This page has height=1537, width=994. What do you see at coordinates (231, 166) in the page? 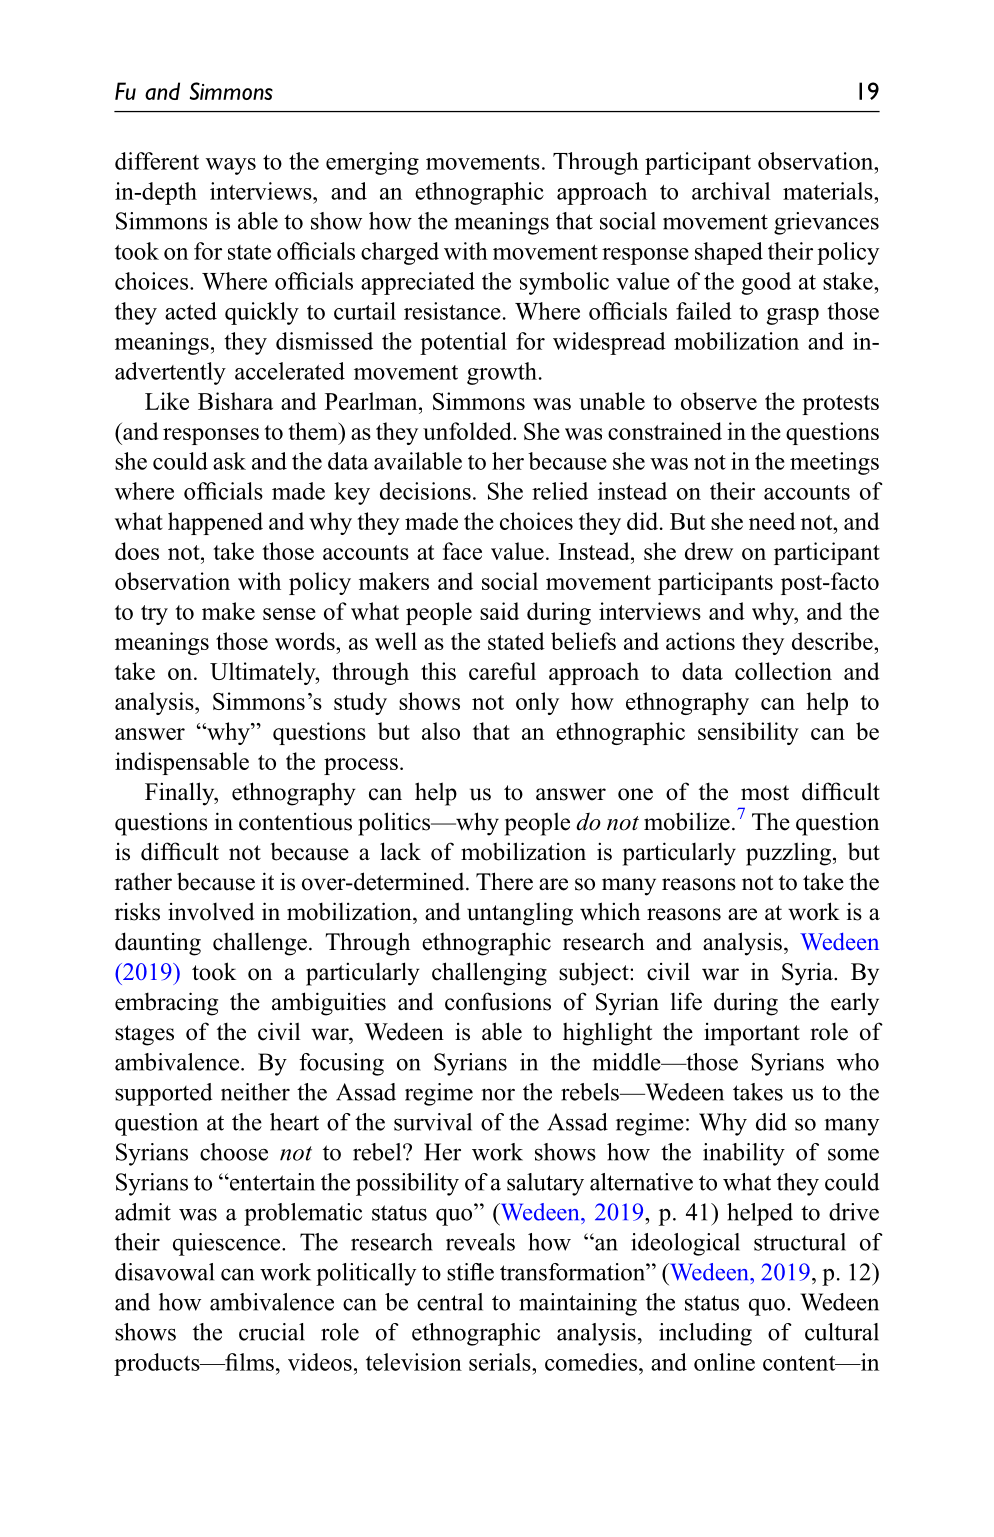
I see `ways` at bounding box center [231, 166].
